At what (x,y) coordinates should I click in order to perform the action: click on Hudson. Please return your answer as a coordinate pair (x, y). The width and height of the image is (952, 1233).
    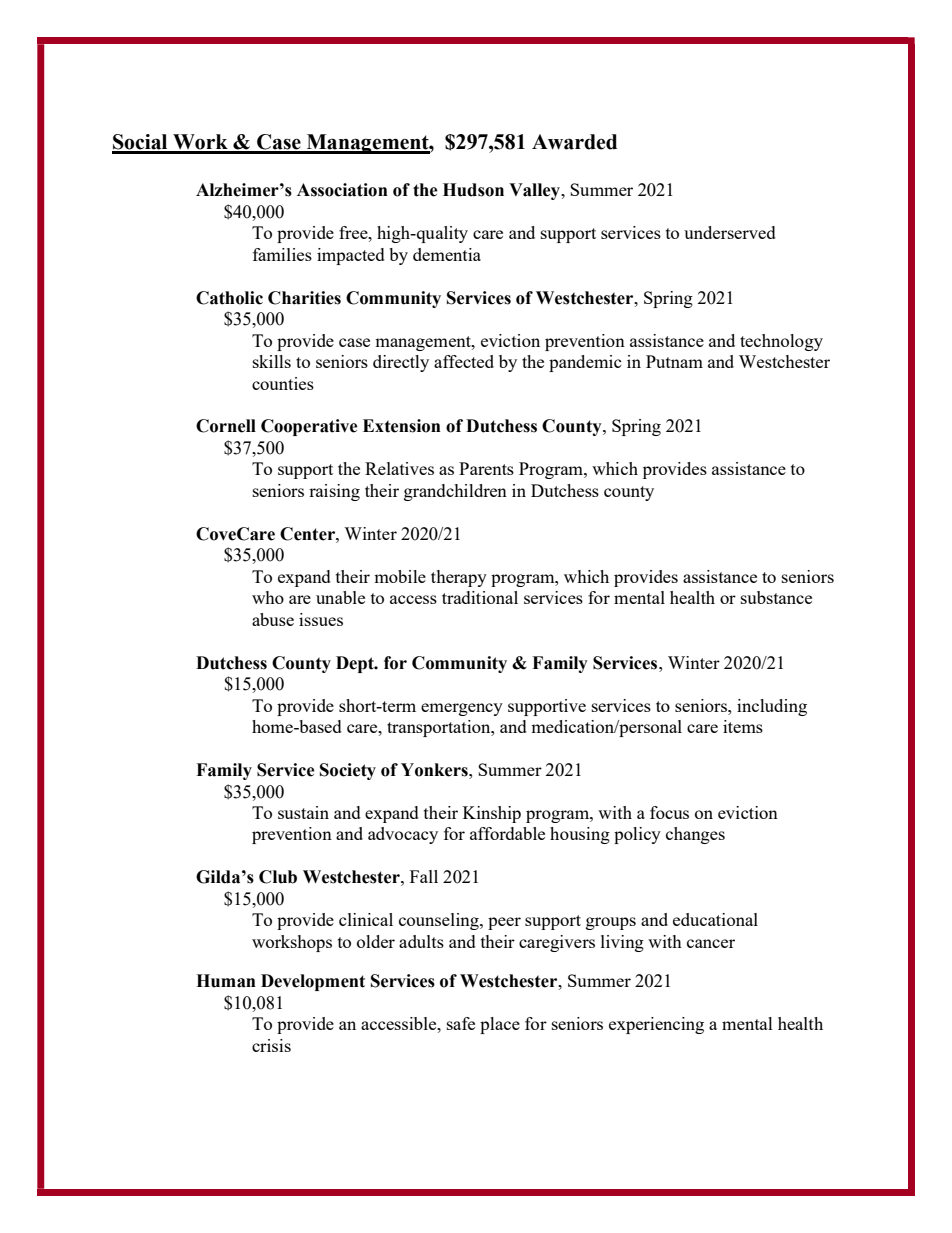
    Looking at the image, I should click on (473, 190).
